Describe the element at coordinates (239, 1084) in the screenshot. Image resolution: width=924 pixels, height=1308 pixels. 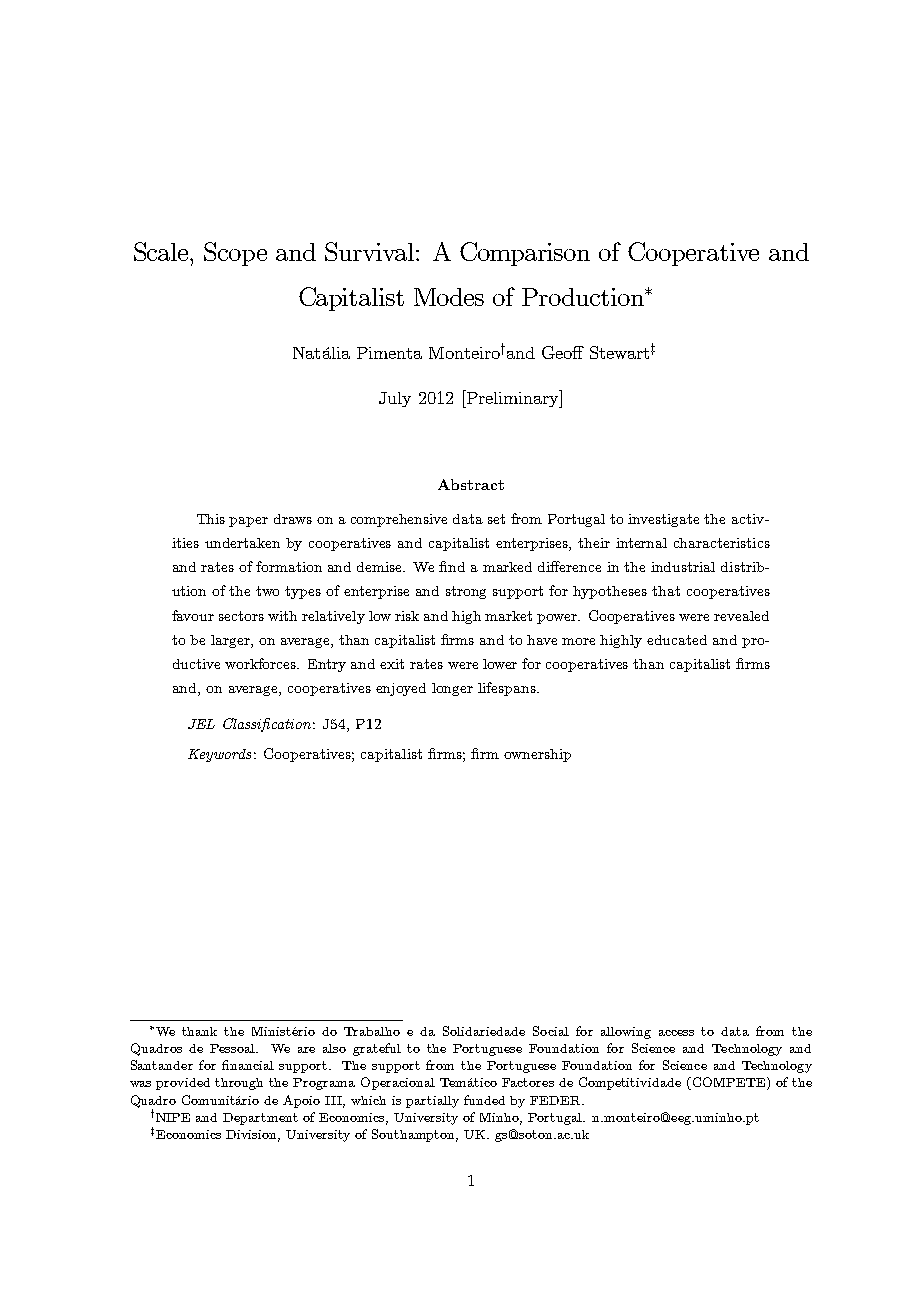
I see `through` at that location.
